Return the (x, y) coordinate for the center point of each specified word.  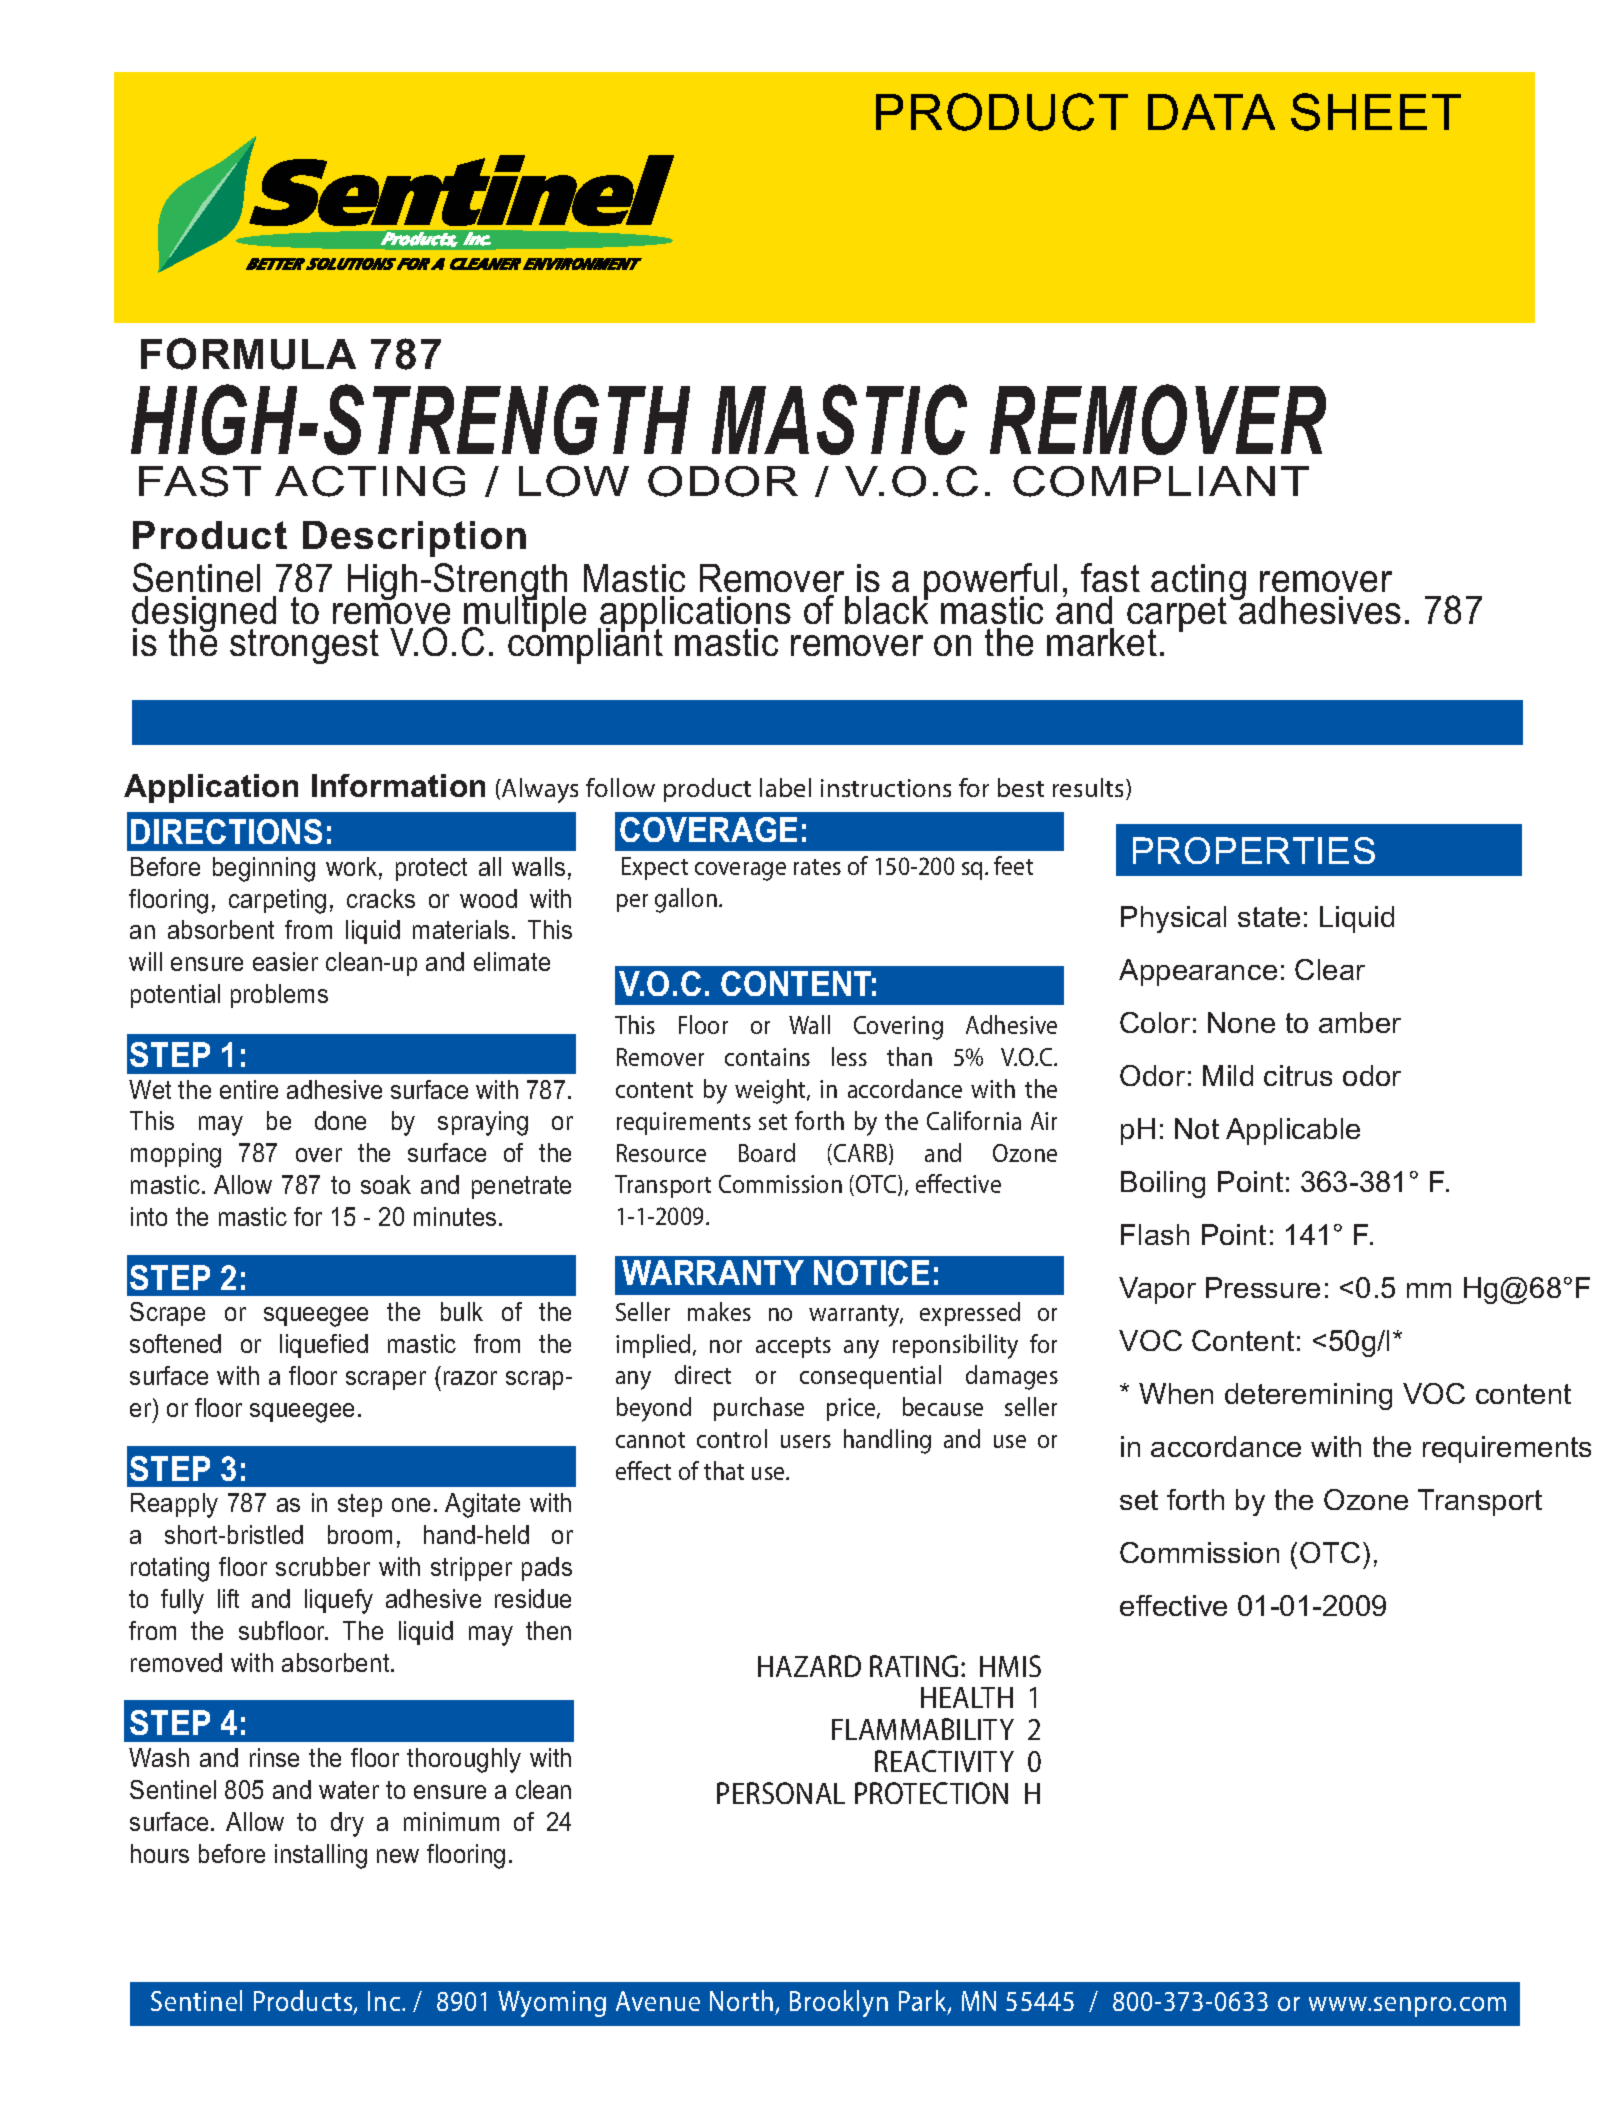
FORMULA (248, 354)
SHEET (1376, 112)
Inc (384, 2001)
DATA (1211, 112)
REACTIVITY (944, 1761)
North (741, 2000)
